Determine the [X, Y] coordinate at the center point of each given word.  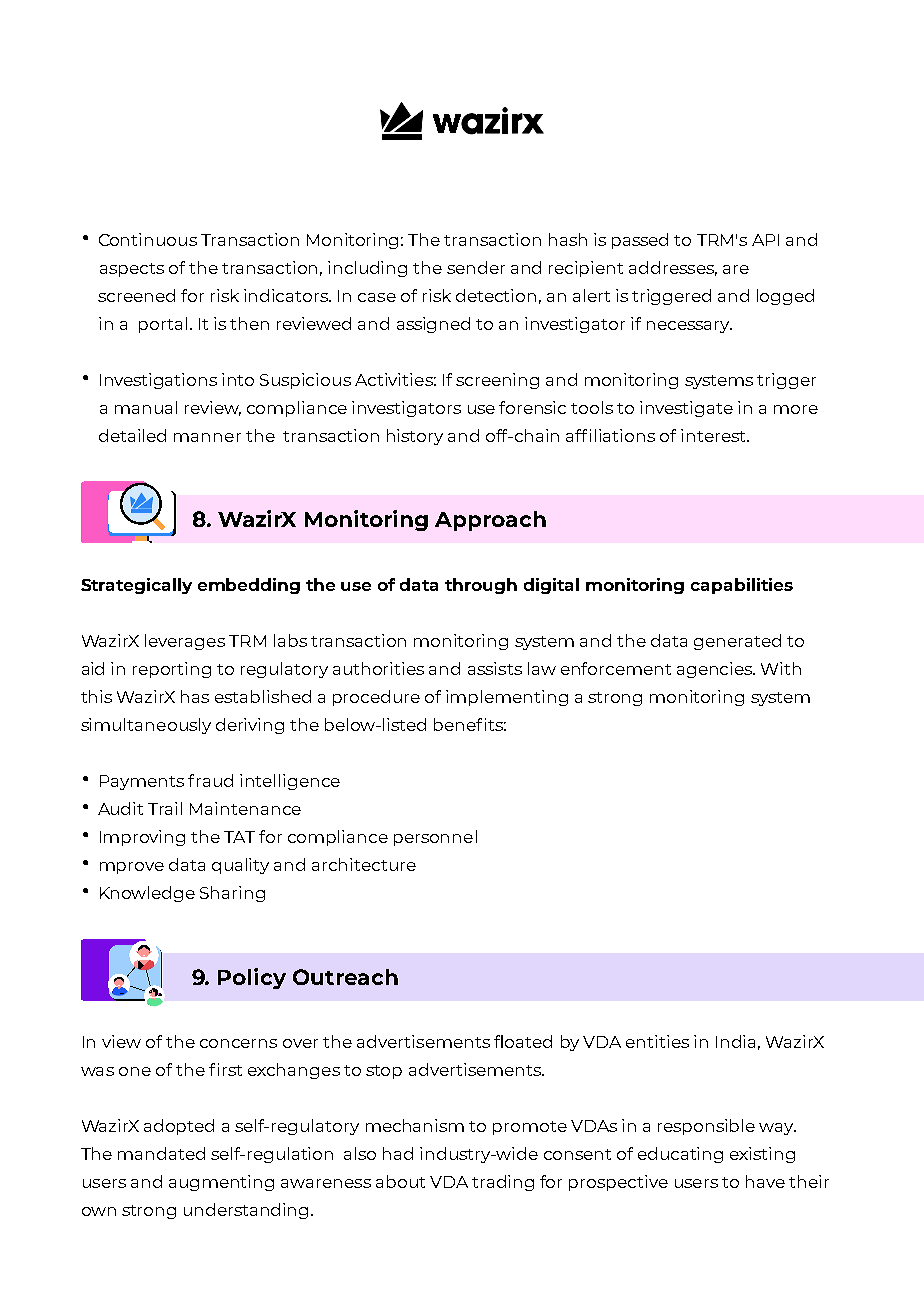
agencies [716, 670]
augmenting [221, 1183]
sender [476, 267]
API [765, 240]
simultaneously [146, 726]
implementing [507, 698]
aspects [132, 270]
